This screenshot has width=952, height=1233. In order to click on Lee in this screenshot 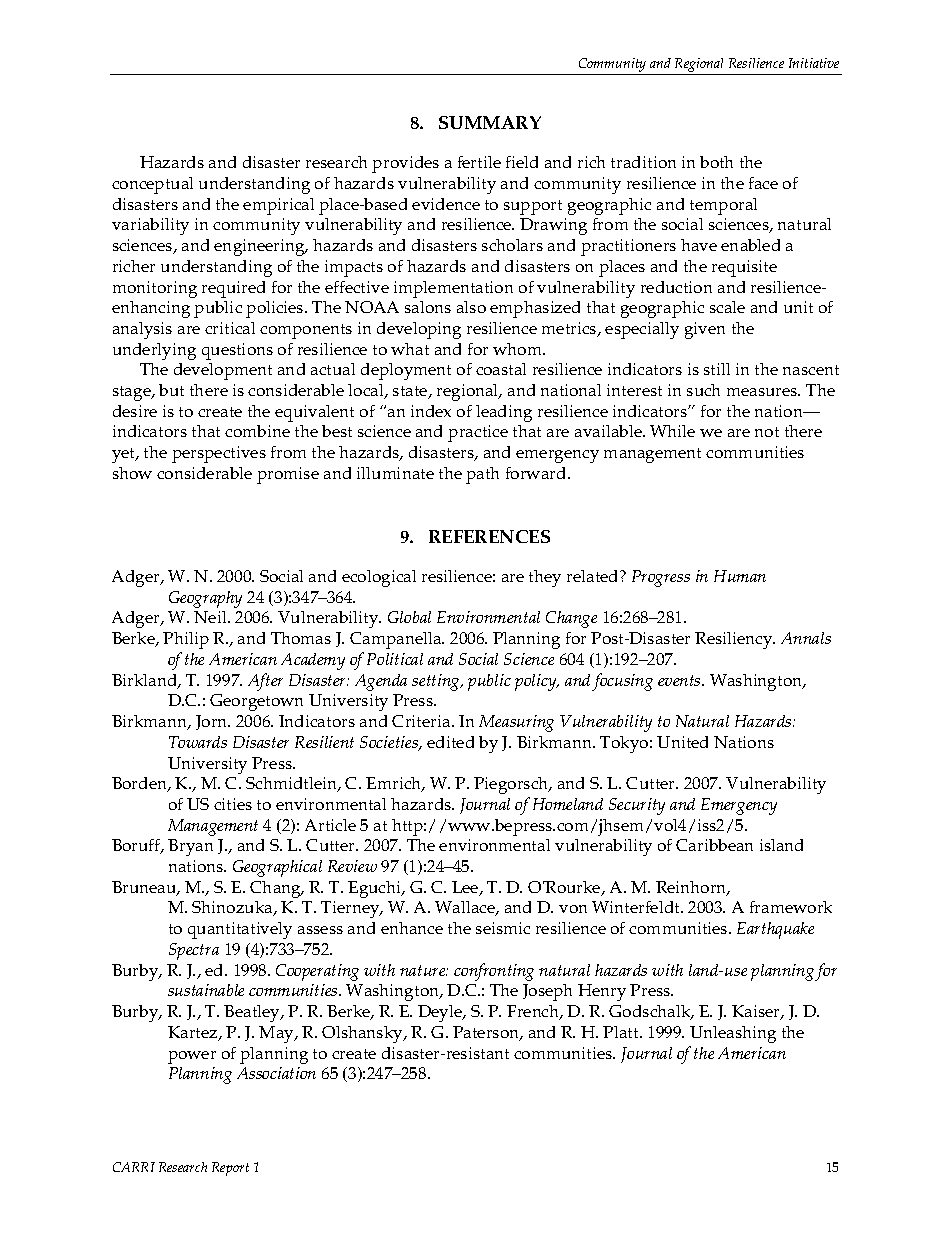, I will do `click(466, 888)`.
